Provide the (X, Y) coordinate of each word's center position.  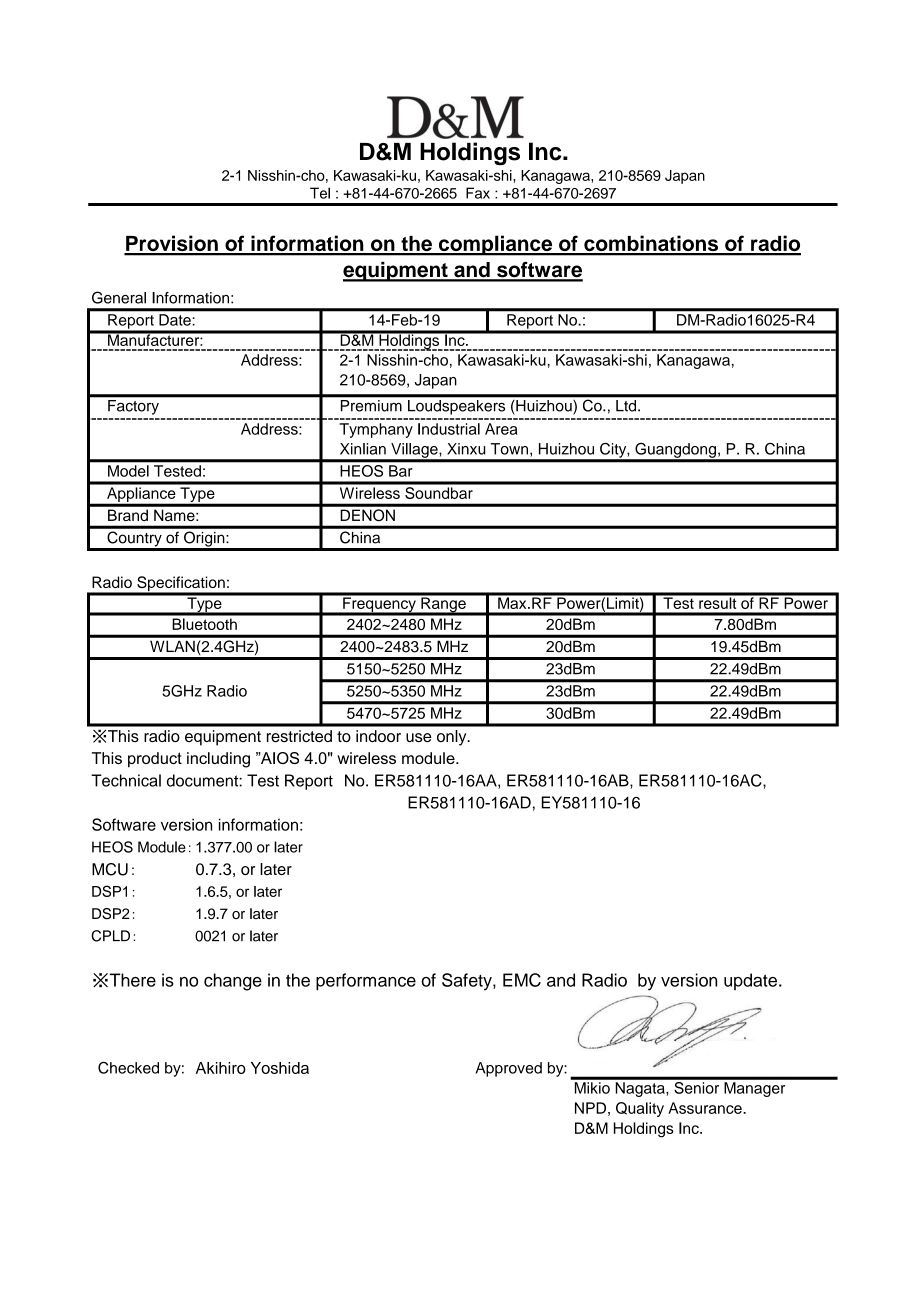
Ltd (626, 406)
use (419, 737)
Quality (640, 1109)
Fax (478, 193)
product (155, 760)
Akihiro (221, 1068)
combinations (651, 245)
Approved (509, 1069)
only (453, 738)
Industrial (449, 429)
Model (128, 471)
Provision (172, 244)
